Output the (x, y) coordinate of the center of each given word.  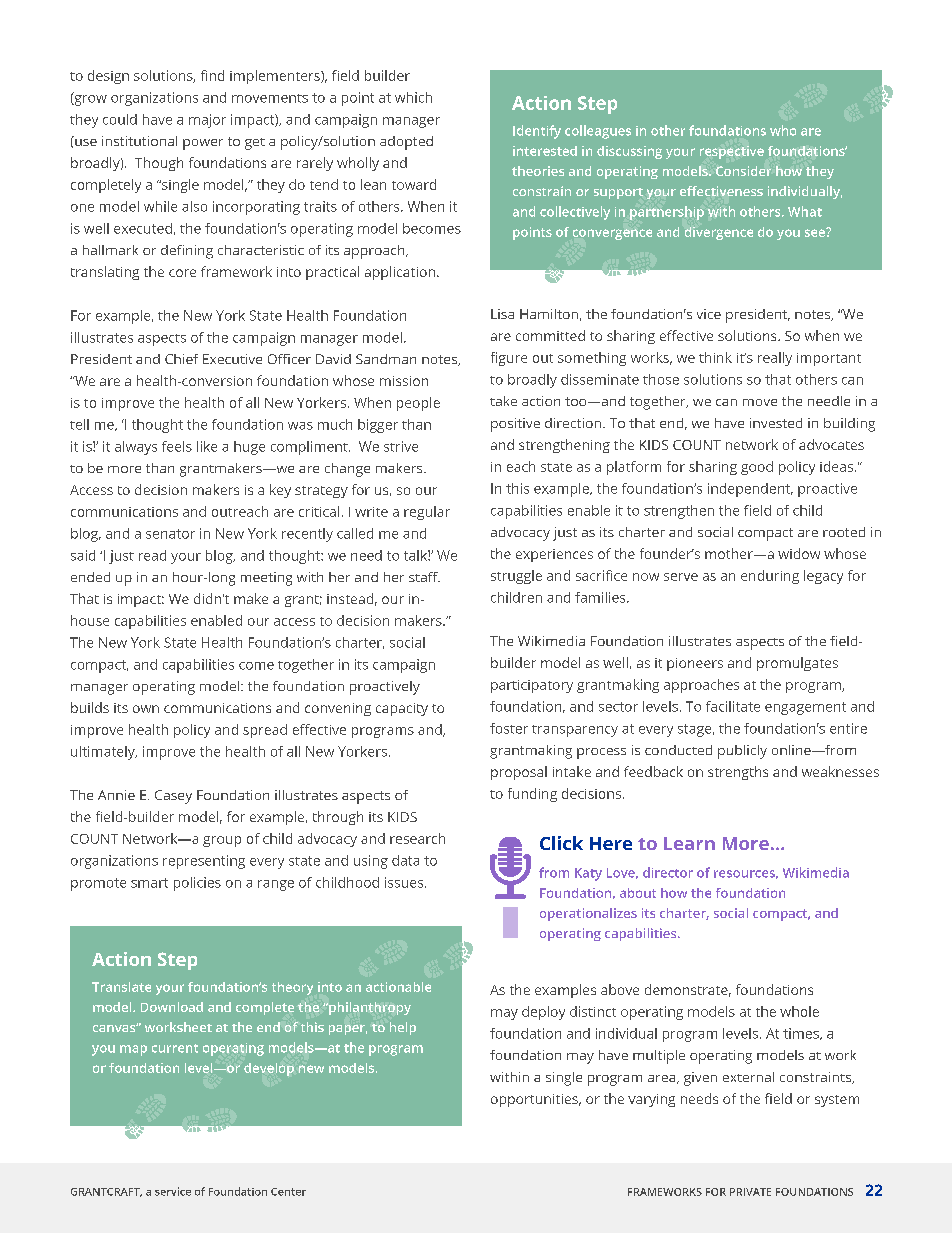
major (207, 121)
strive (401, 446)
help (403, 1028)
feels (177, 446)
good (757, 468)
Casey (173, 797)
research (417, 838)
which (413, 97)
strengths (738, 773)
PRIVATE (750, 1192)
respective (732, 152)
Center (288, 1192)
